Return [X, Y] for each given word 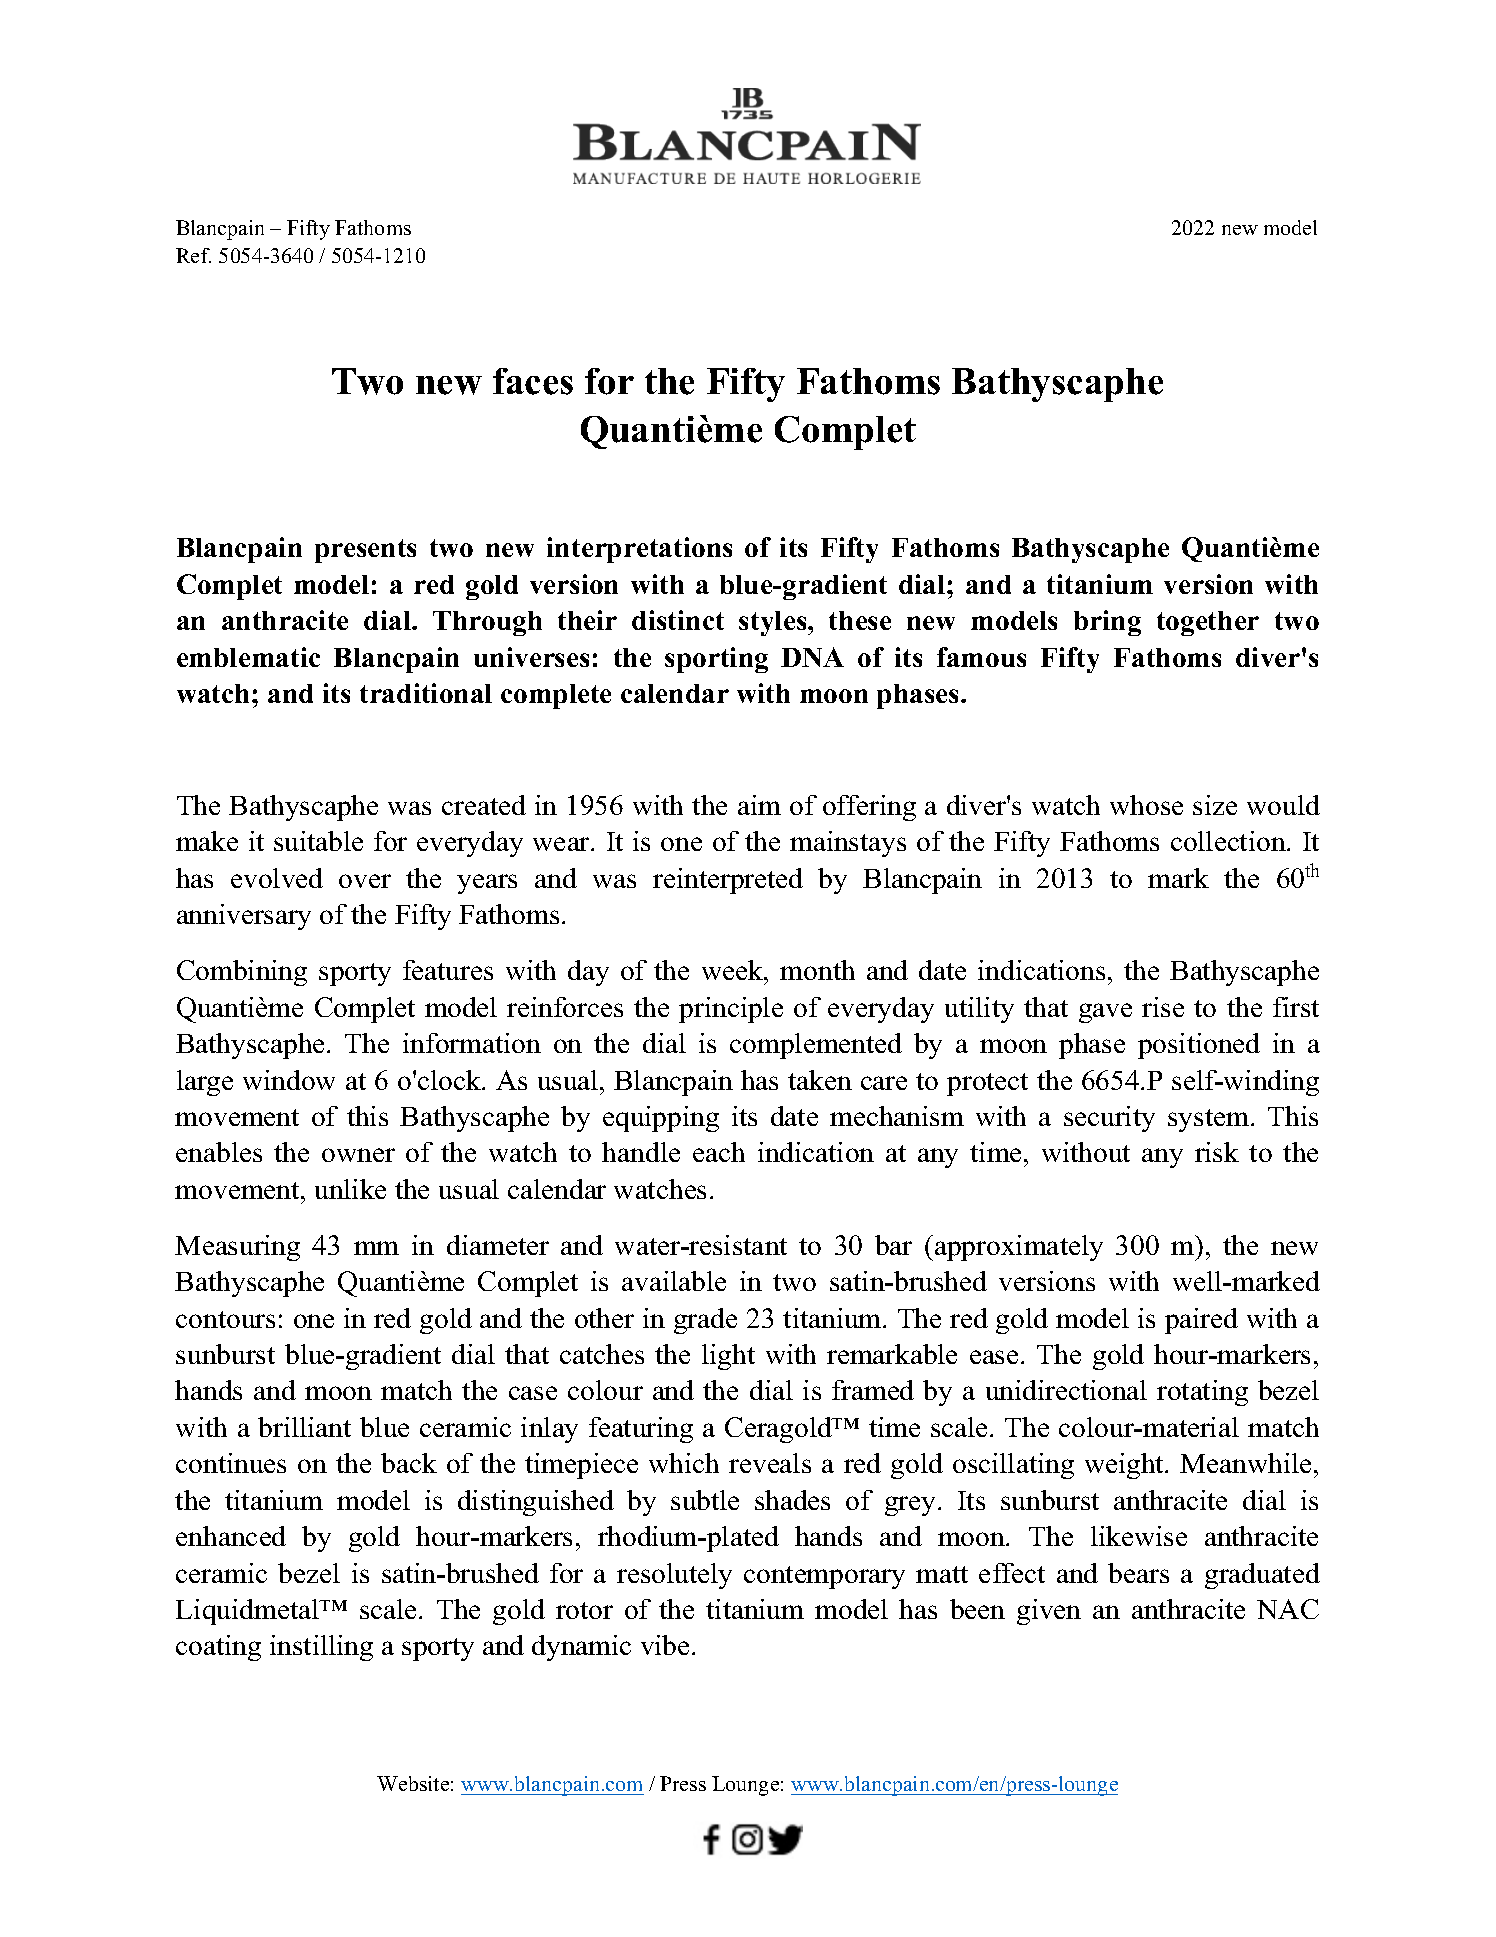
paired [1201, 1321]
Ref [193, 255]
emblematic [248, 657]
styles [774, 623]
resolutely [674, 1576]
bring [1107, 623]
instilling [321, 1648]
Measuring [237, 1248]
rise [1163, 1007]
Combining [242, 973]
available [674, 1281]
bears [1138, 1573]
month [817, 970]
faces [533, 381]
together [1208, 623]
